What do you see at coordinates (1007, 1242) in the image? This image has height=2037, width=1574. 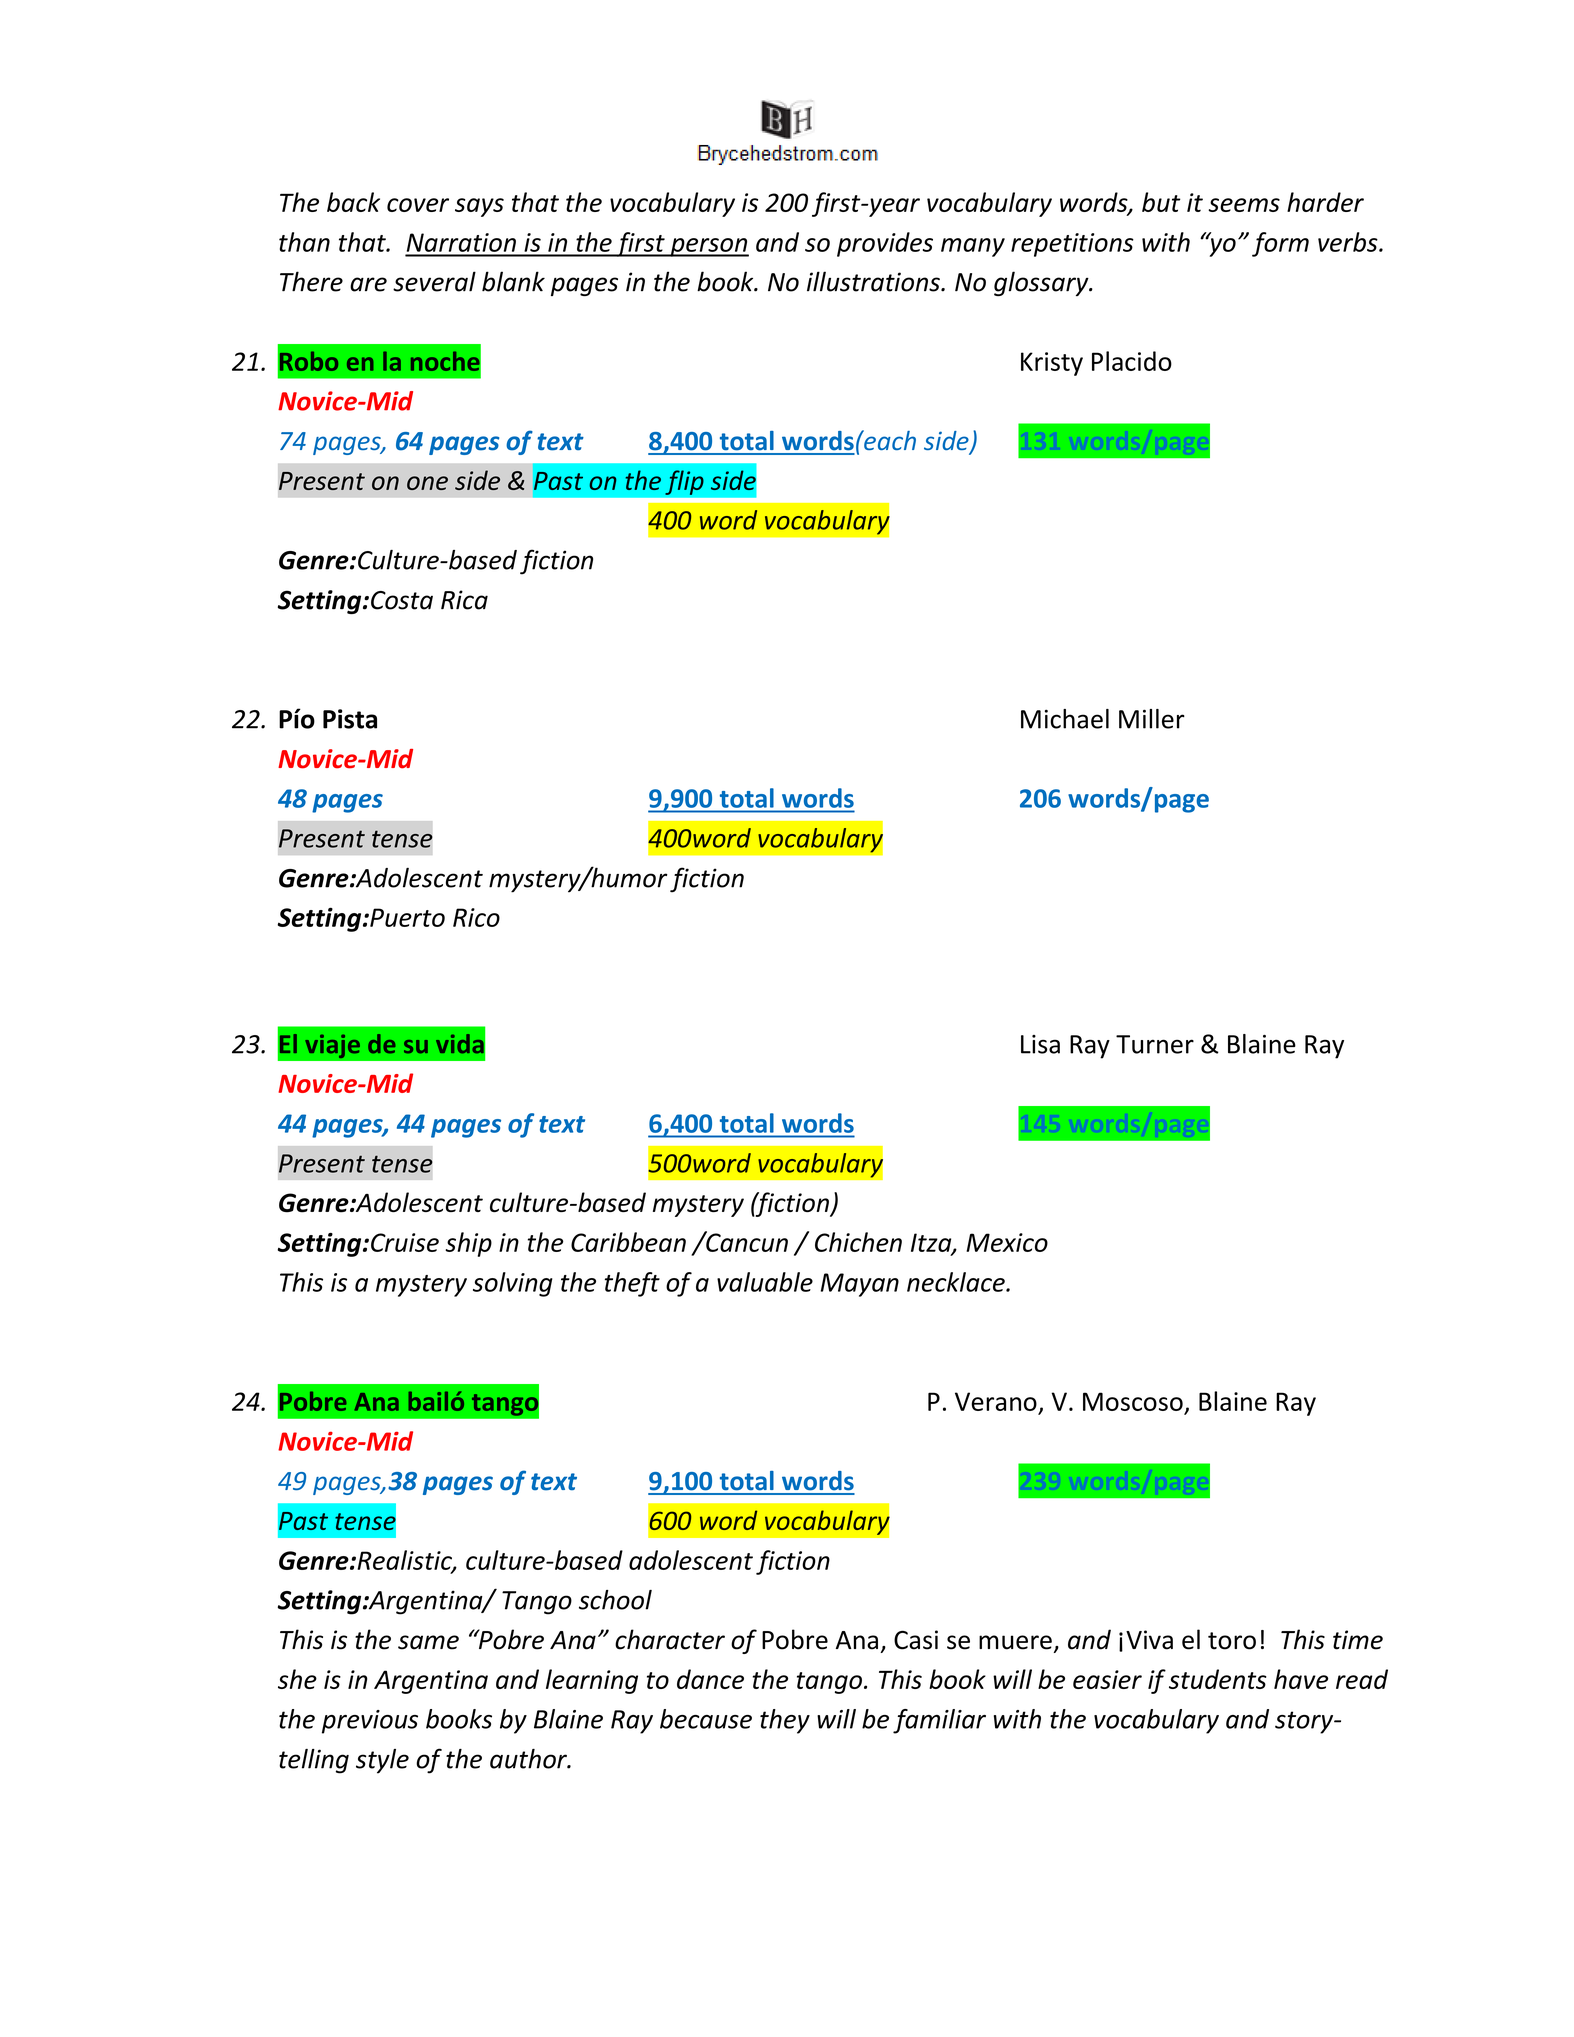 I see `Mexico` at bounding box center [1007, 1242].
